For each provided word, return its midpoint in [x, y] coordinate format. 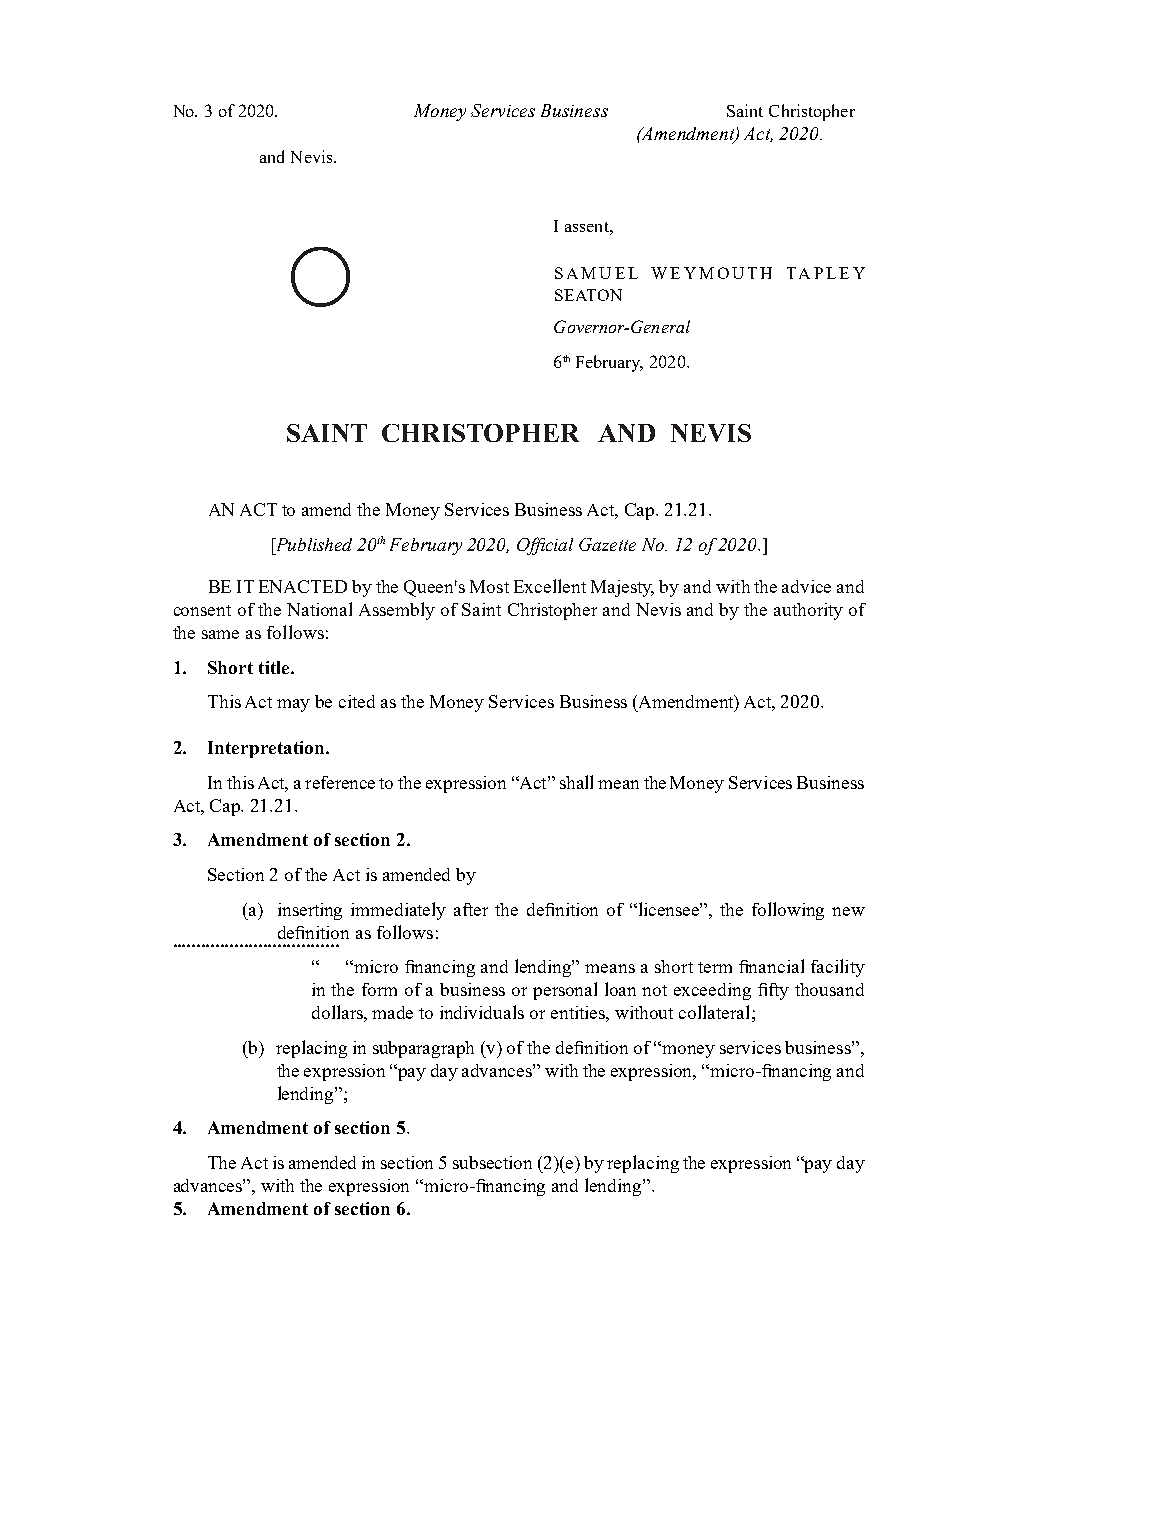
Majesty [622, 588]
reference [340, 782]
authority [808, 611]
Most [489, 586]
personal [565, 991]
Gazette [607, 544]
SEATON [588, 295]
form [379, 989]
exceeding [712, 991]
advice [806, 586]
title [275, 667]
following [788, 911]
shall [576, 782]
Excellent [550, 586]
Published [312, 544]
